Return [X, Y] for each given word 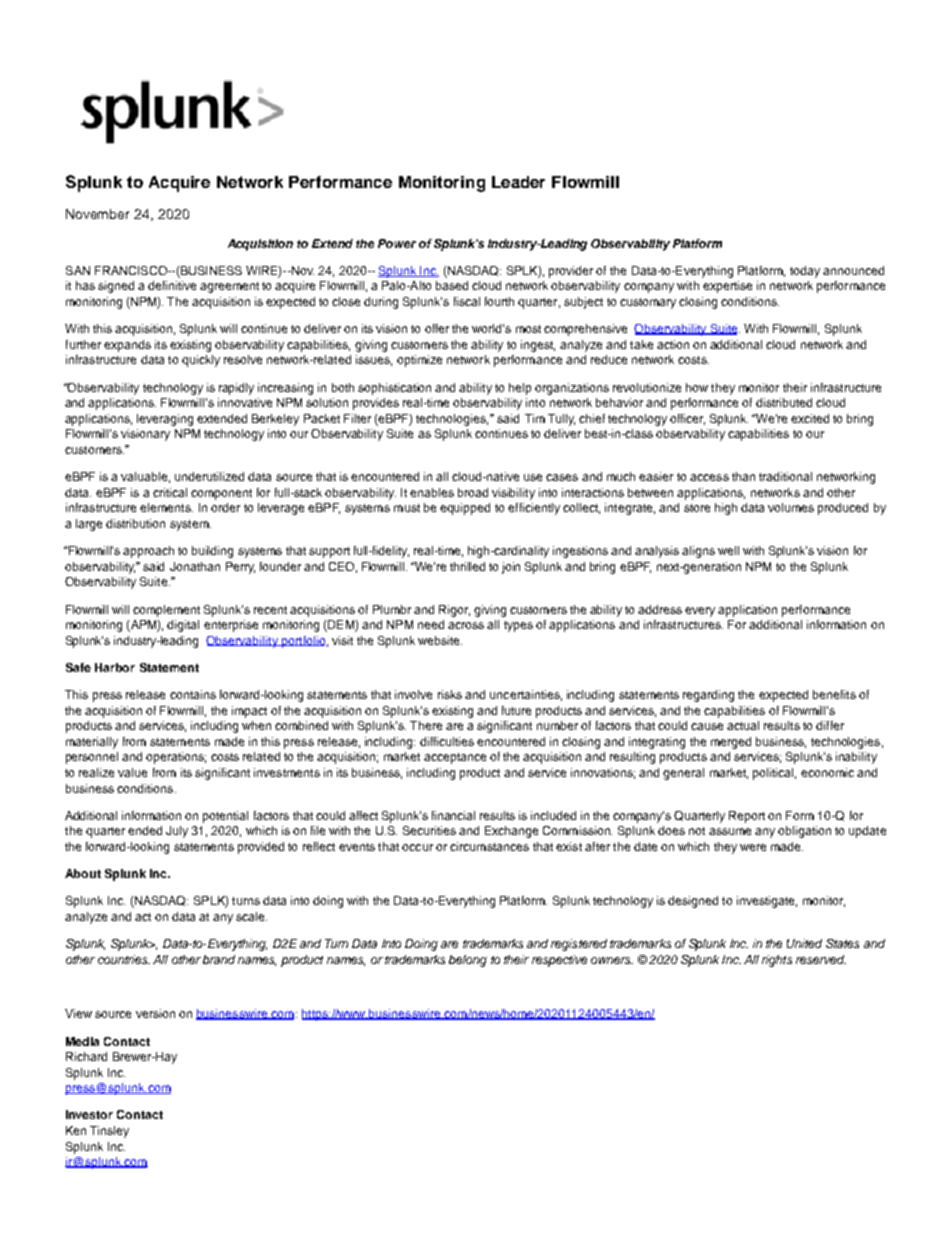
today [805, 272]
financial [453, 815]
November [97, 214]
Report [747, 817]
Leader [518, 182]
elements [166, 507]
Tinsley [109, 1132]
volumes [791, 507]
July [177, 832]
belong [468, 961]
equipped [465, 509]
